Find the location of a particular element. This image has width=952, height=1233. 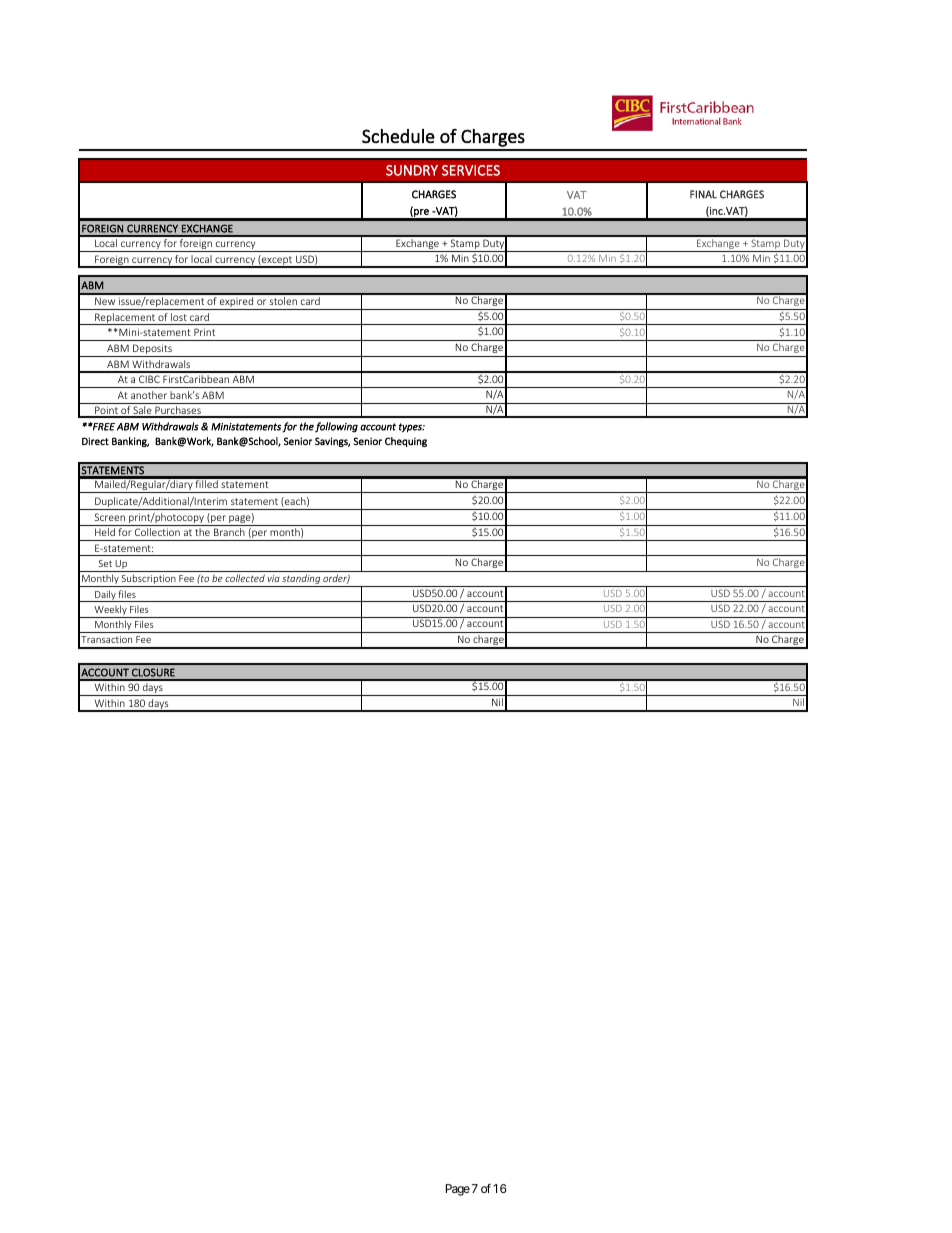

Weekly is located at coordinates (110, 611).
